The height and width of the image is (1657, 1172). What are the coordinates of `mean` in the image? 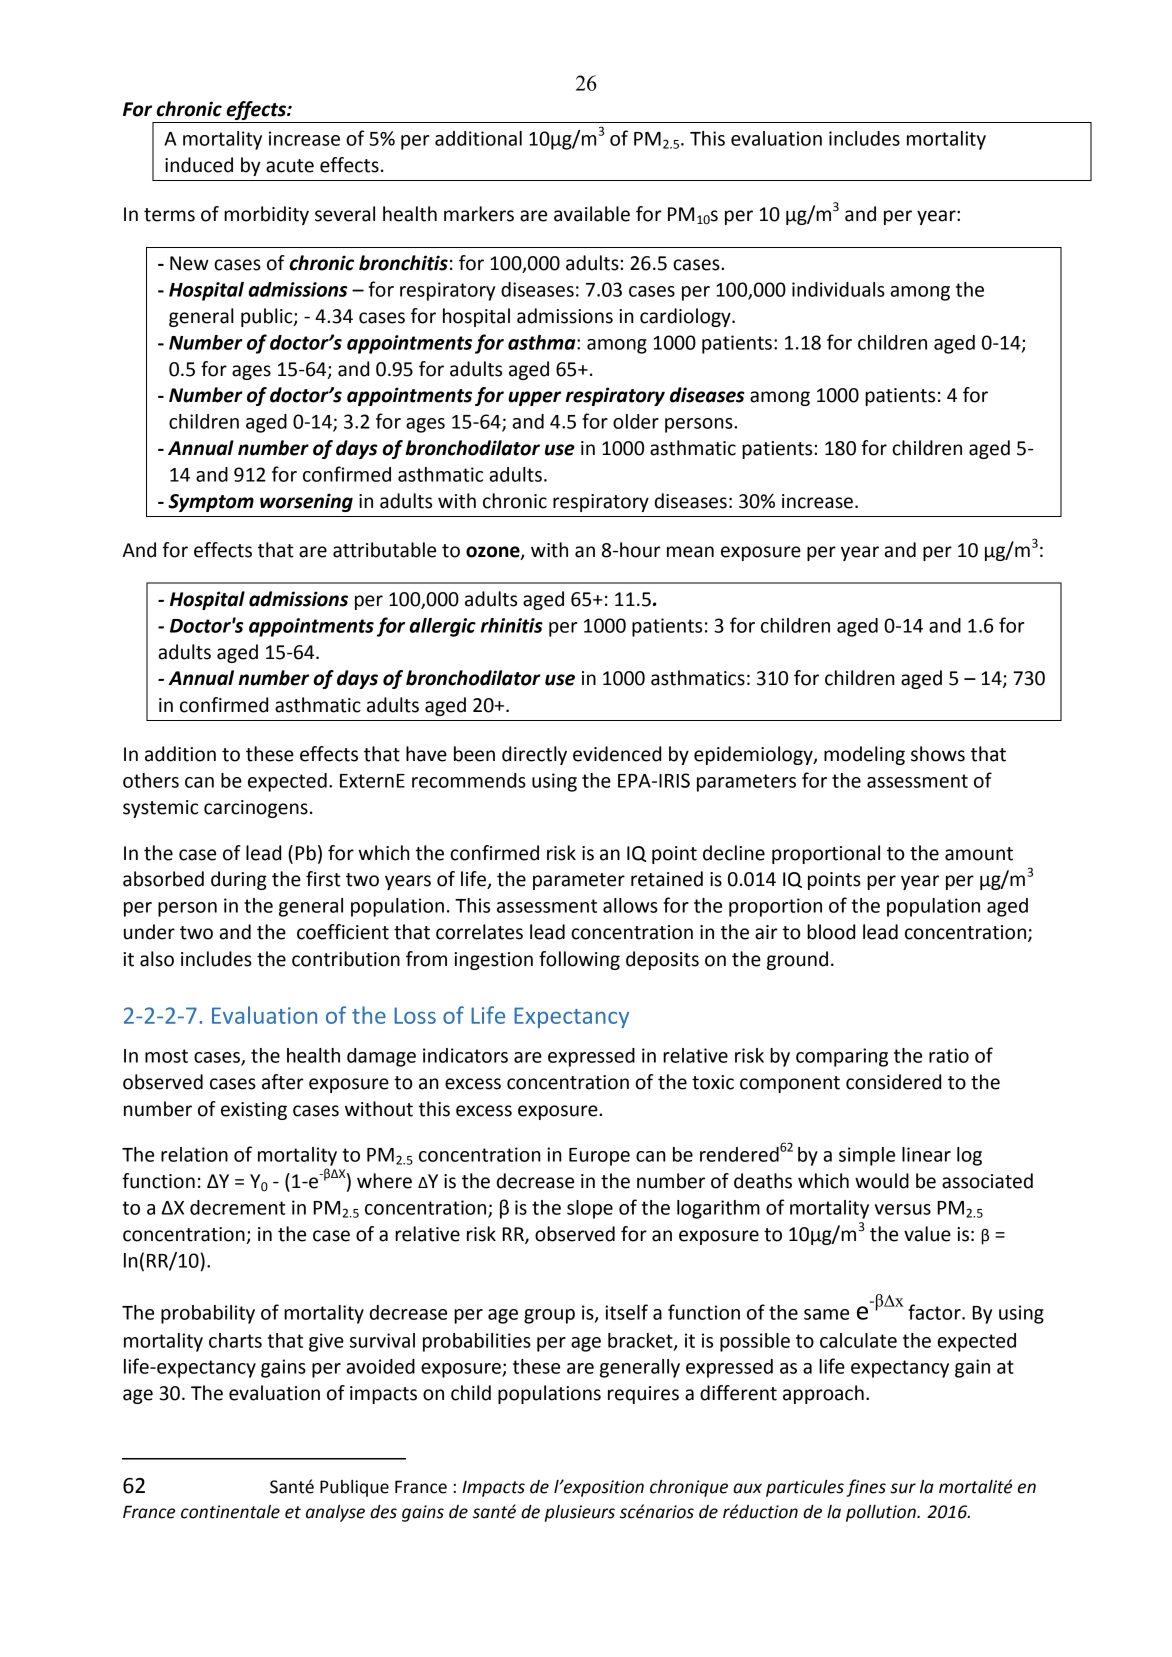 It's located at (690, 552).
